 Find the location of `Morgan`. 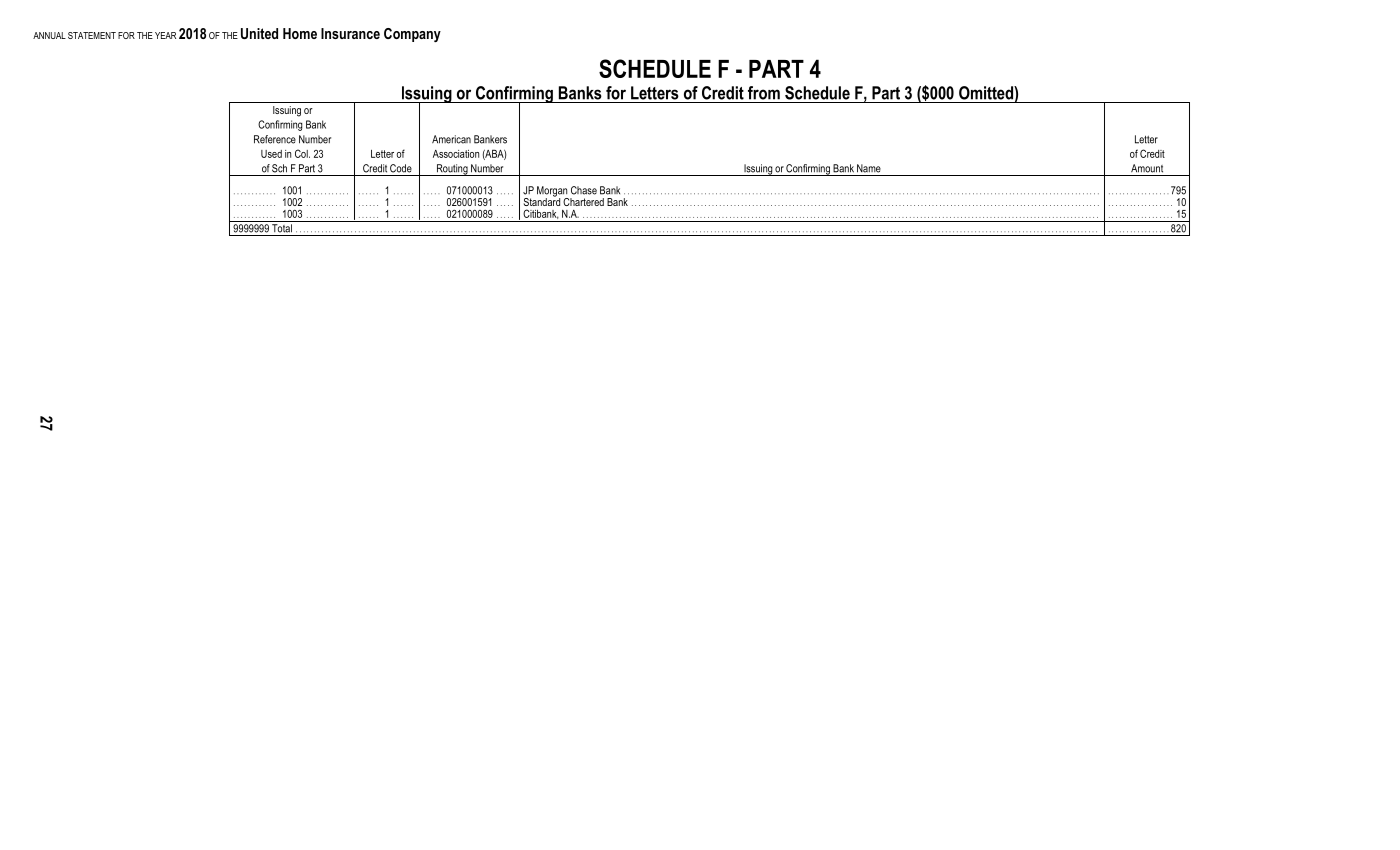

Morgan is located at coordinates (553, 192).
